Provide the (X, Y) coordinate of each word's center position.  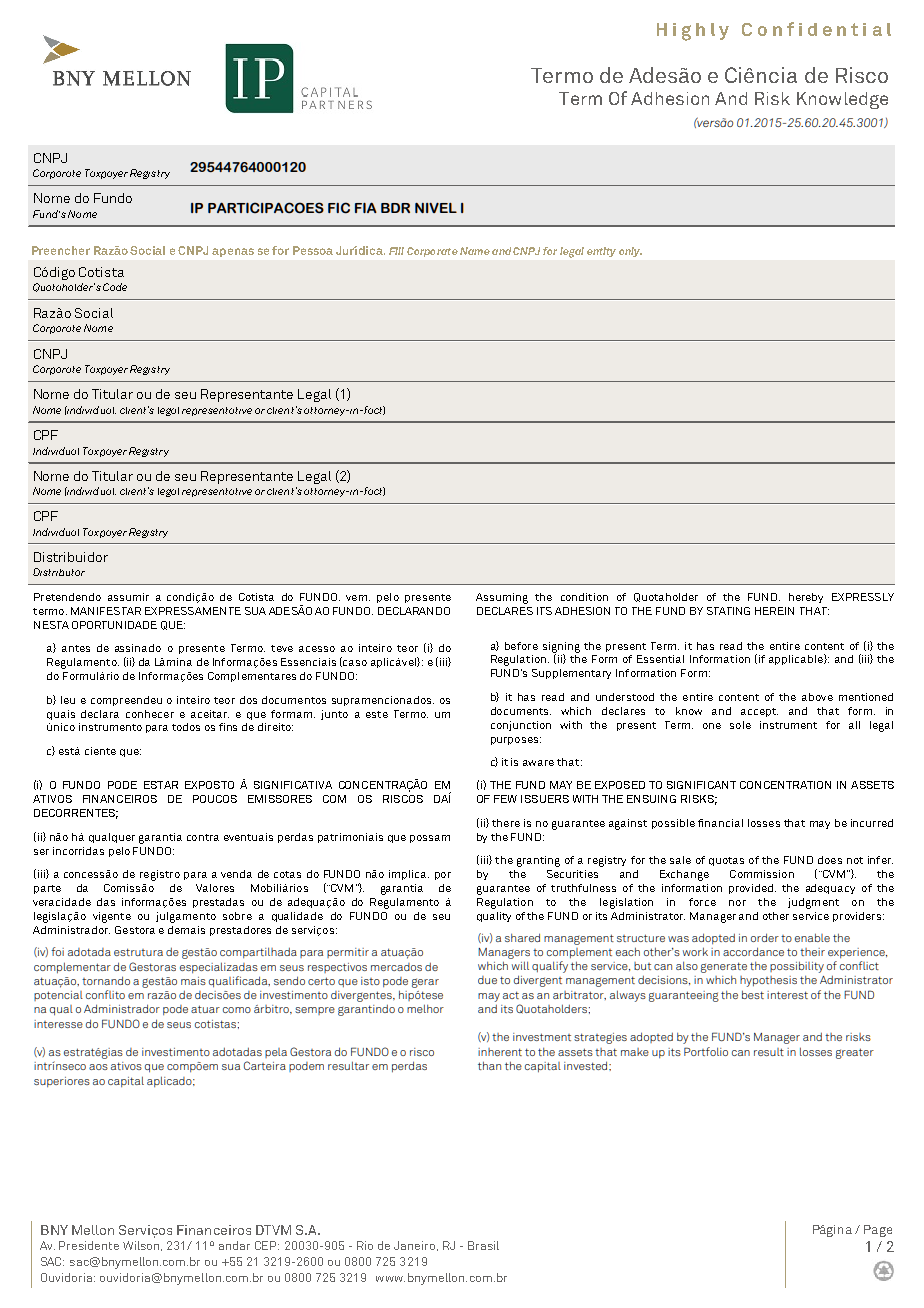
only (630, 252)
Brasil (483, 1245)
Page (878, 1231)
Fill (396, 251)
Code (115, 287)
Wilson (142, 1246)
